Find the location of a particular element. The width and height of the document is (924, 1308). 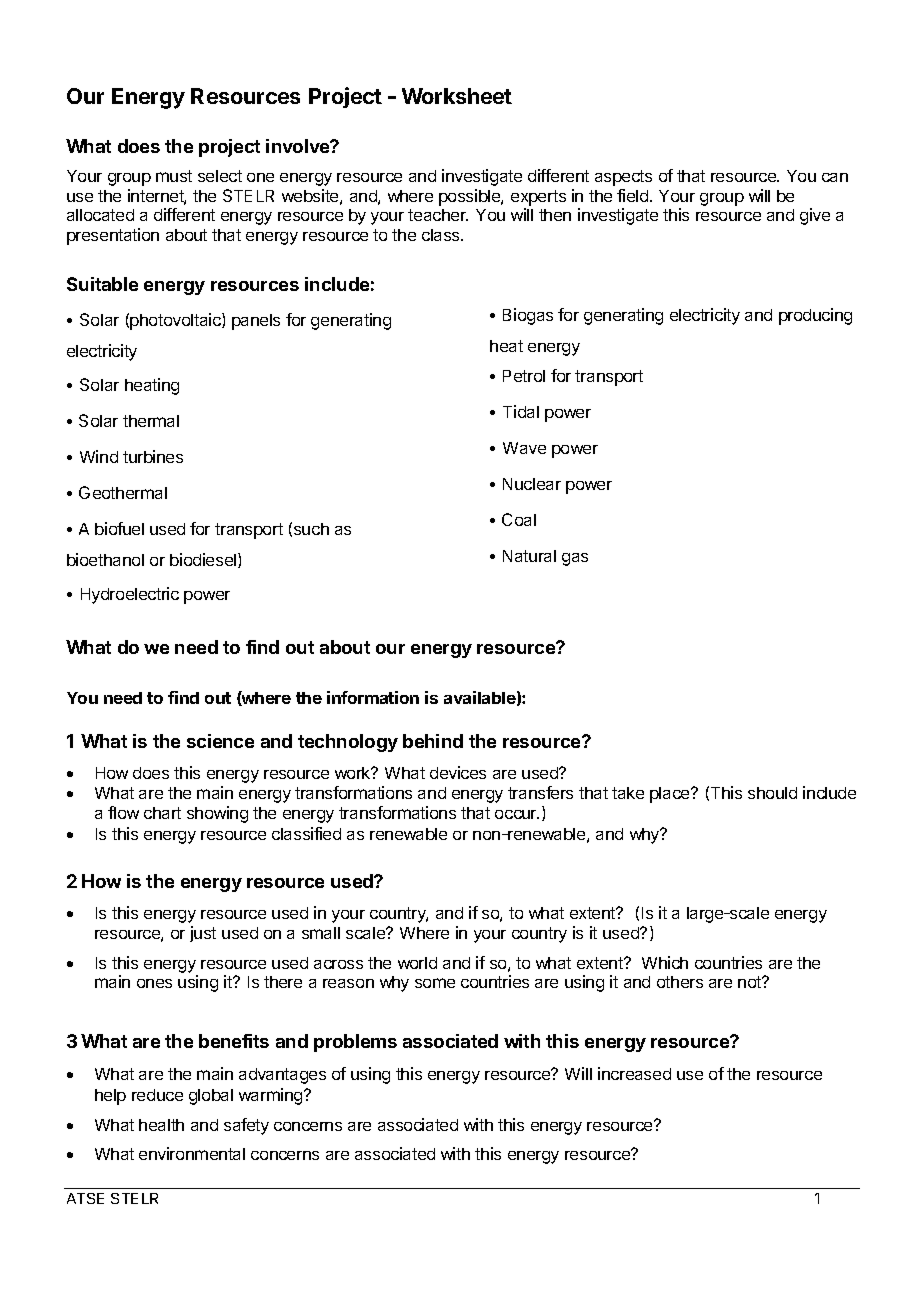

not is located at coordinates (751, 982).
